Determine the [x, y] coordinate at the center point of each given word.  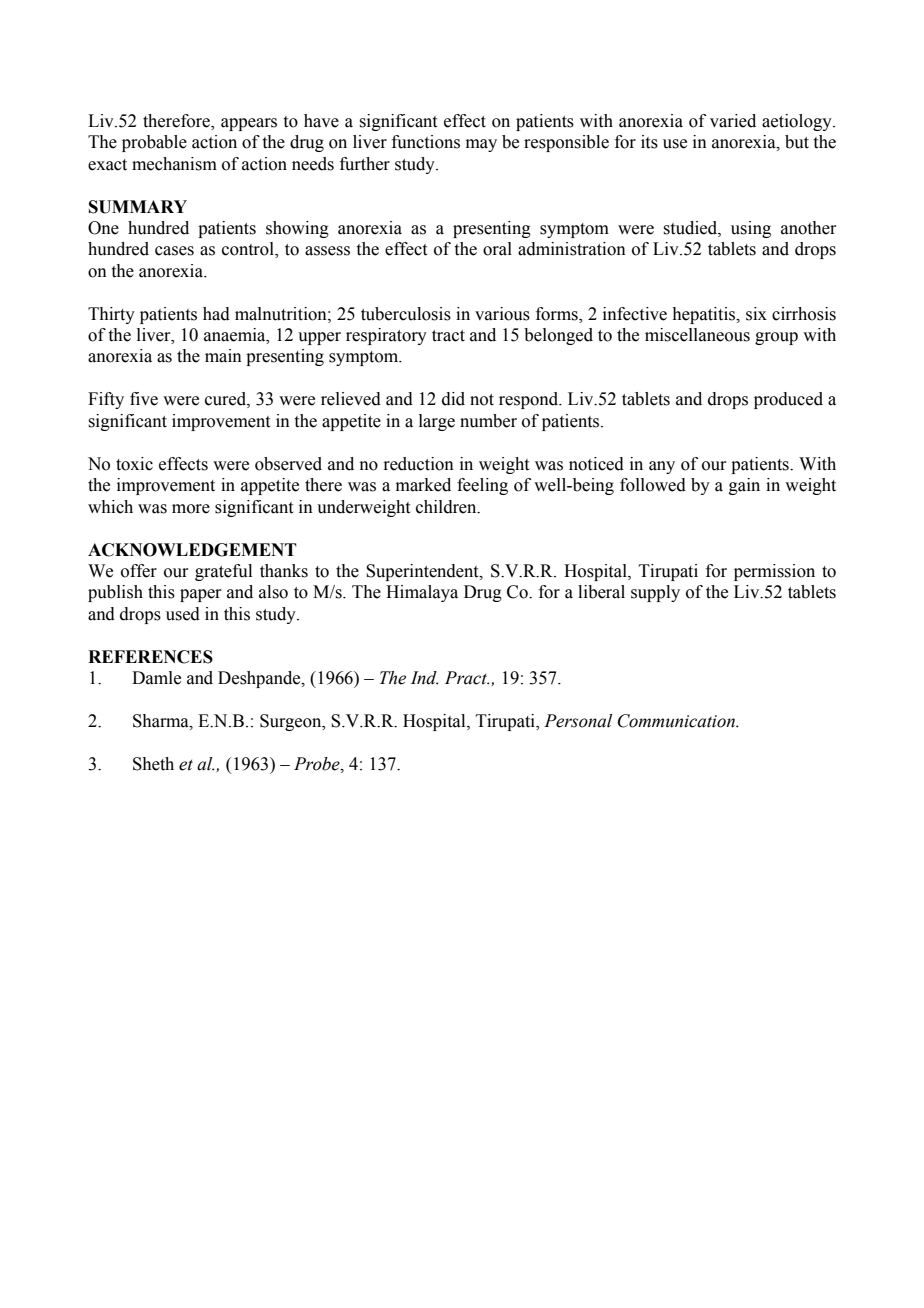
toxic [134, 464]
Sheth [153, 764]
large [437, 422]
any [662, 467]
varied [733, 121]
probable [154, 143]
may [481, 145]
